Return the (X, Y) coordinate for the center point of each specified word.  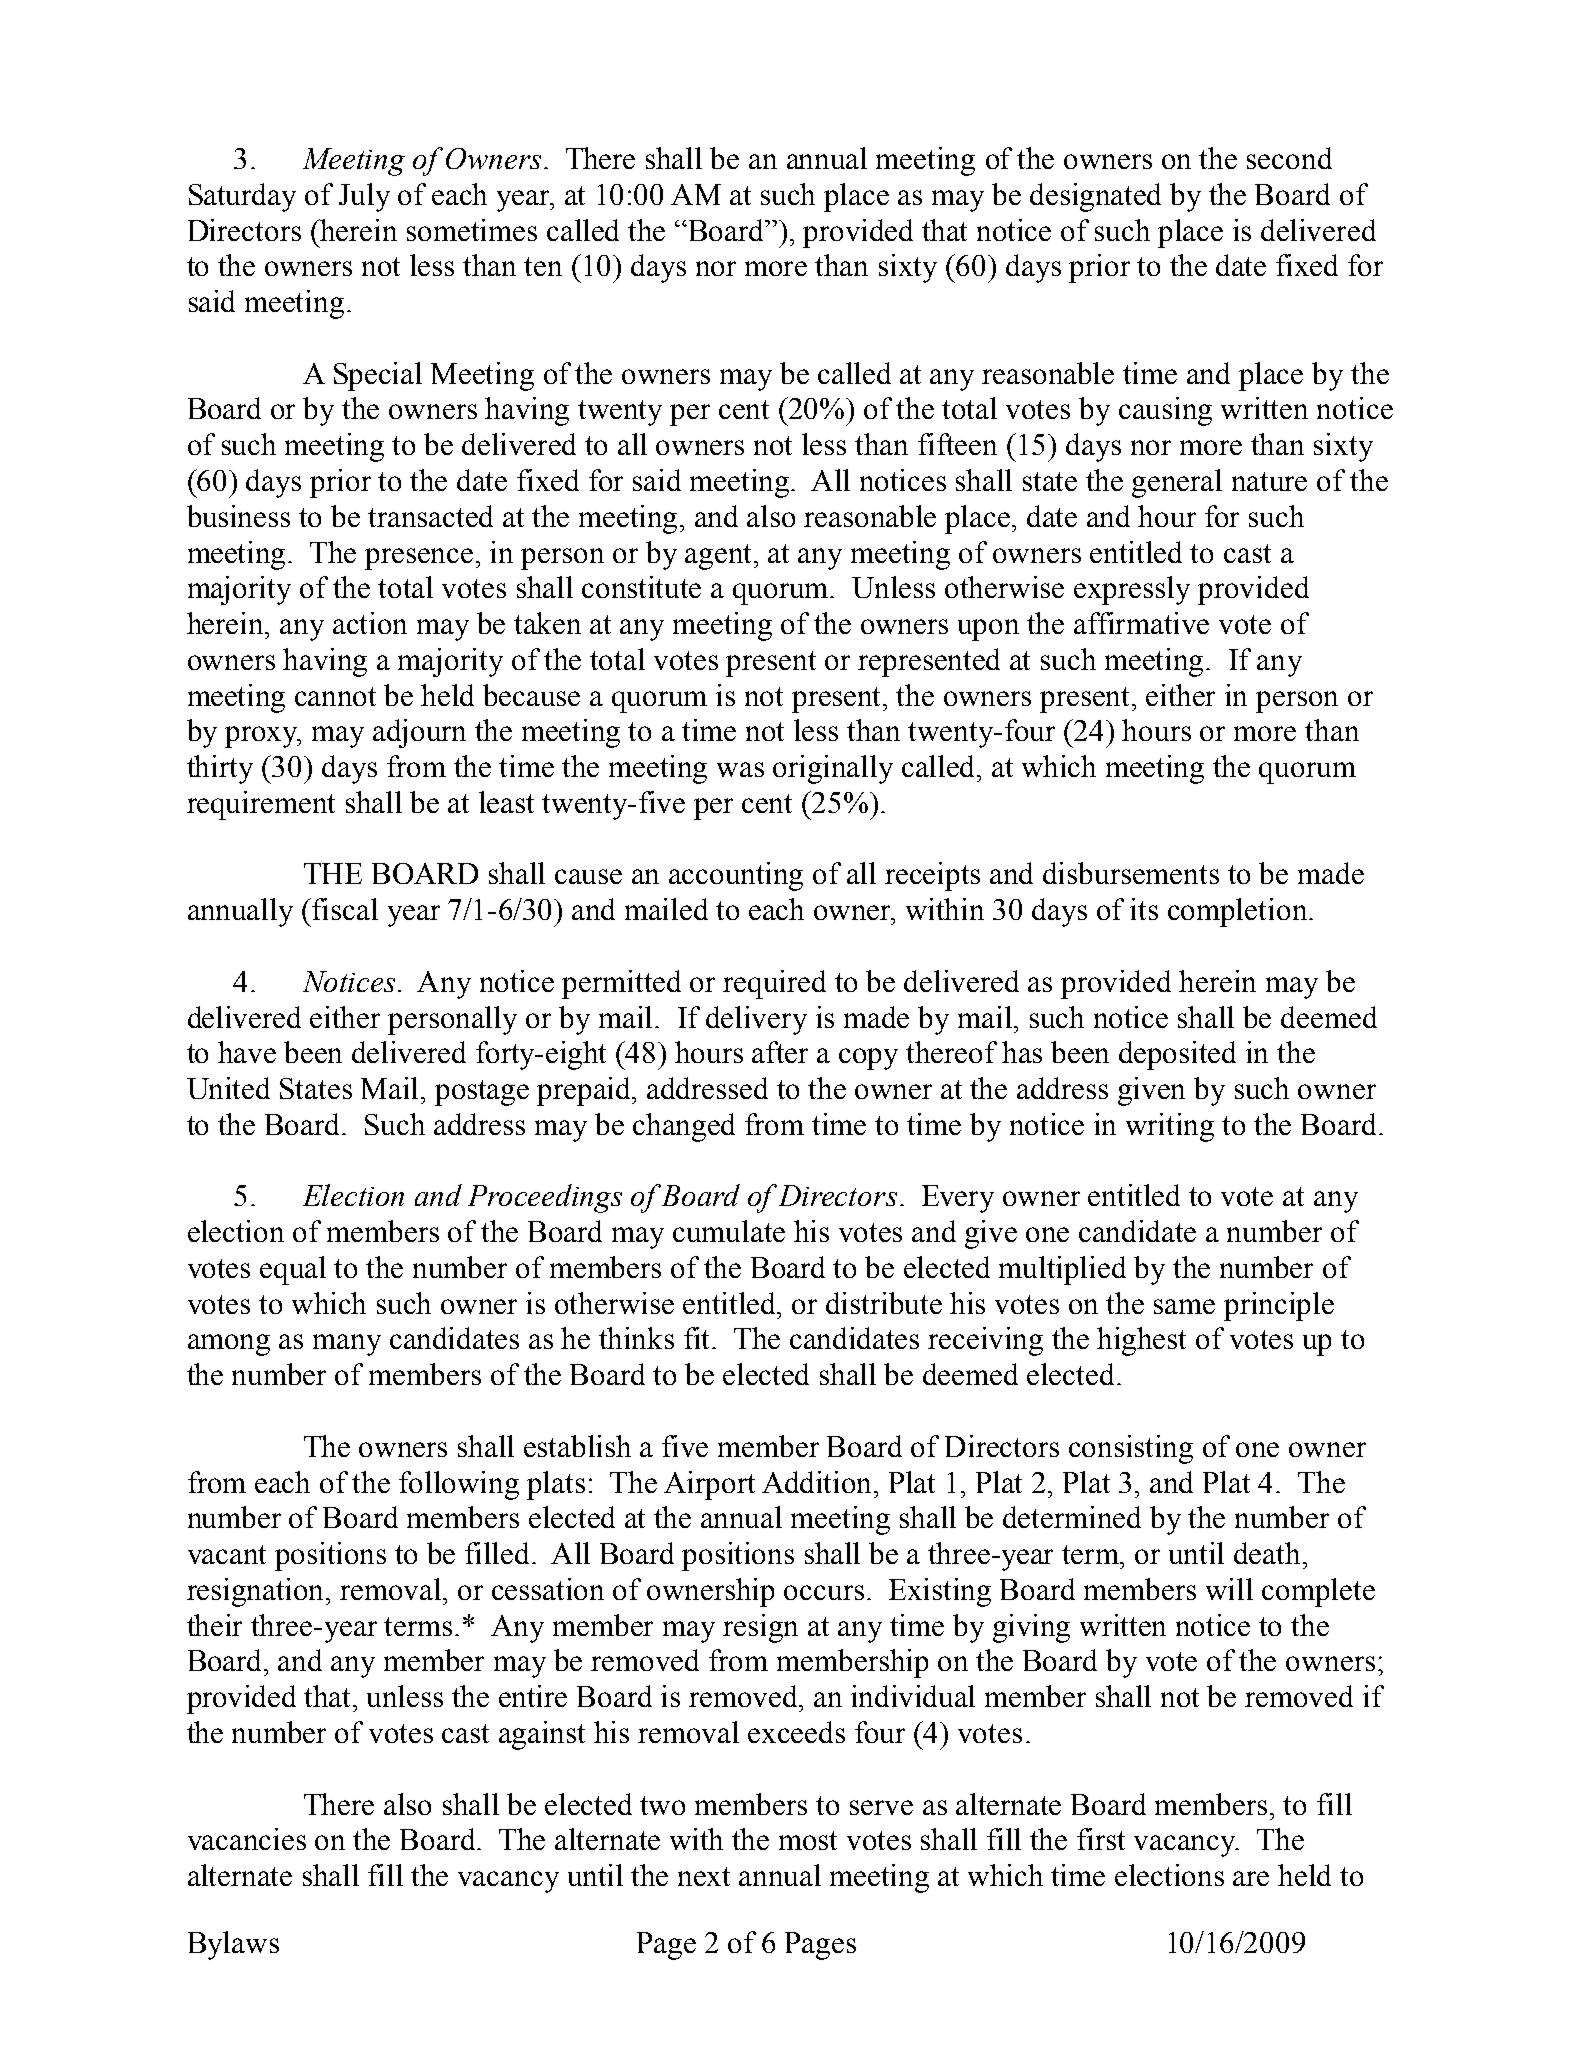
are (1251, 1878)
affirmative (1141, 623)
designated (1095, 197)
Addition (818, 1482)
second (1289, 158)
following (459, 1485)
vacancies (247, 1839)
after (780, 1052)
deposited (1177, 1055)
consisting (1131, 1449)
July (364, 197)
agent (720, 557)
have (247, 1052)
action (370, 623)
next (704, 1876)
